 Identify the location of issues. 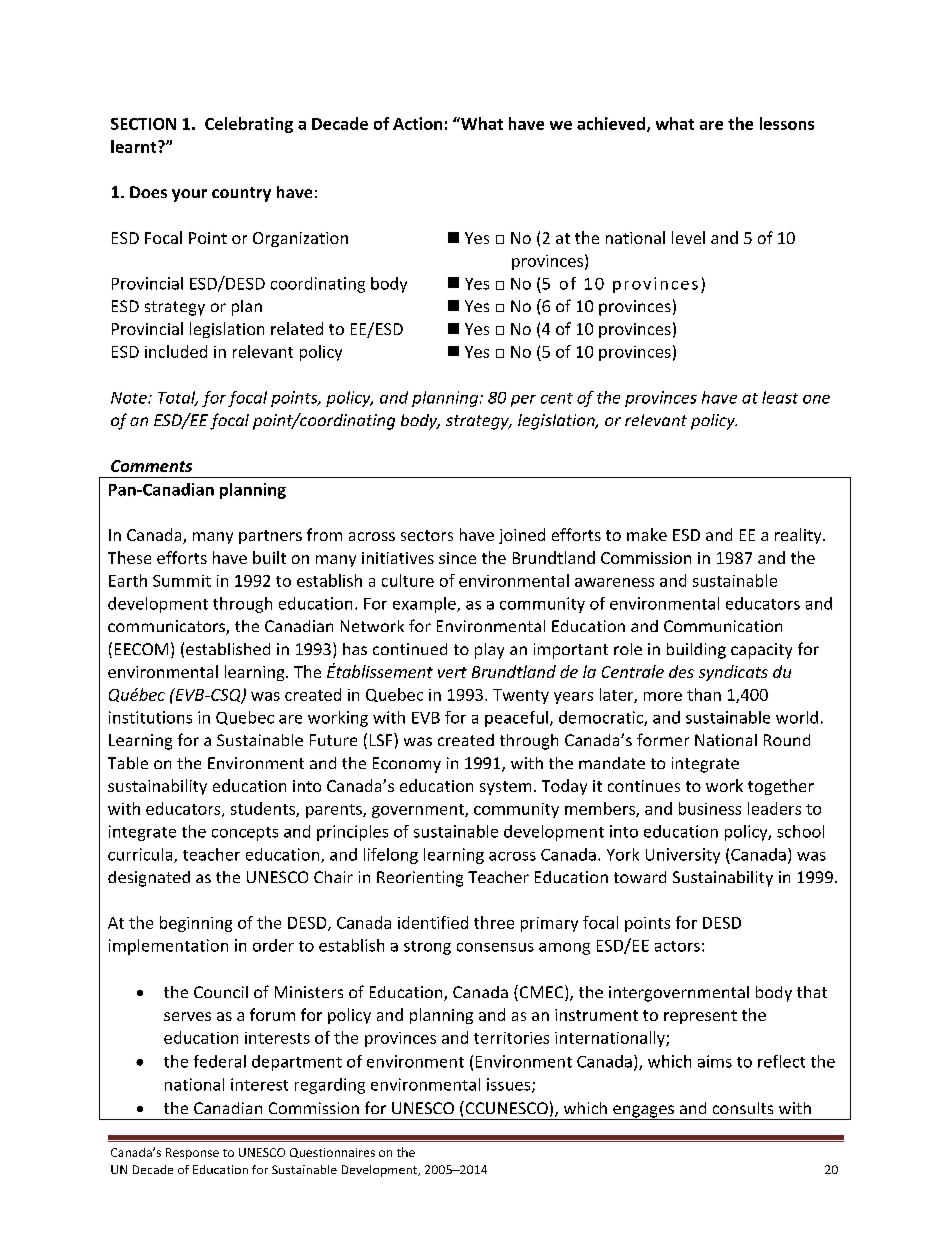
(510, 1085).
